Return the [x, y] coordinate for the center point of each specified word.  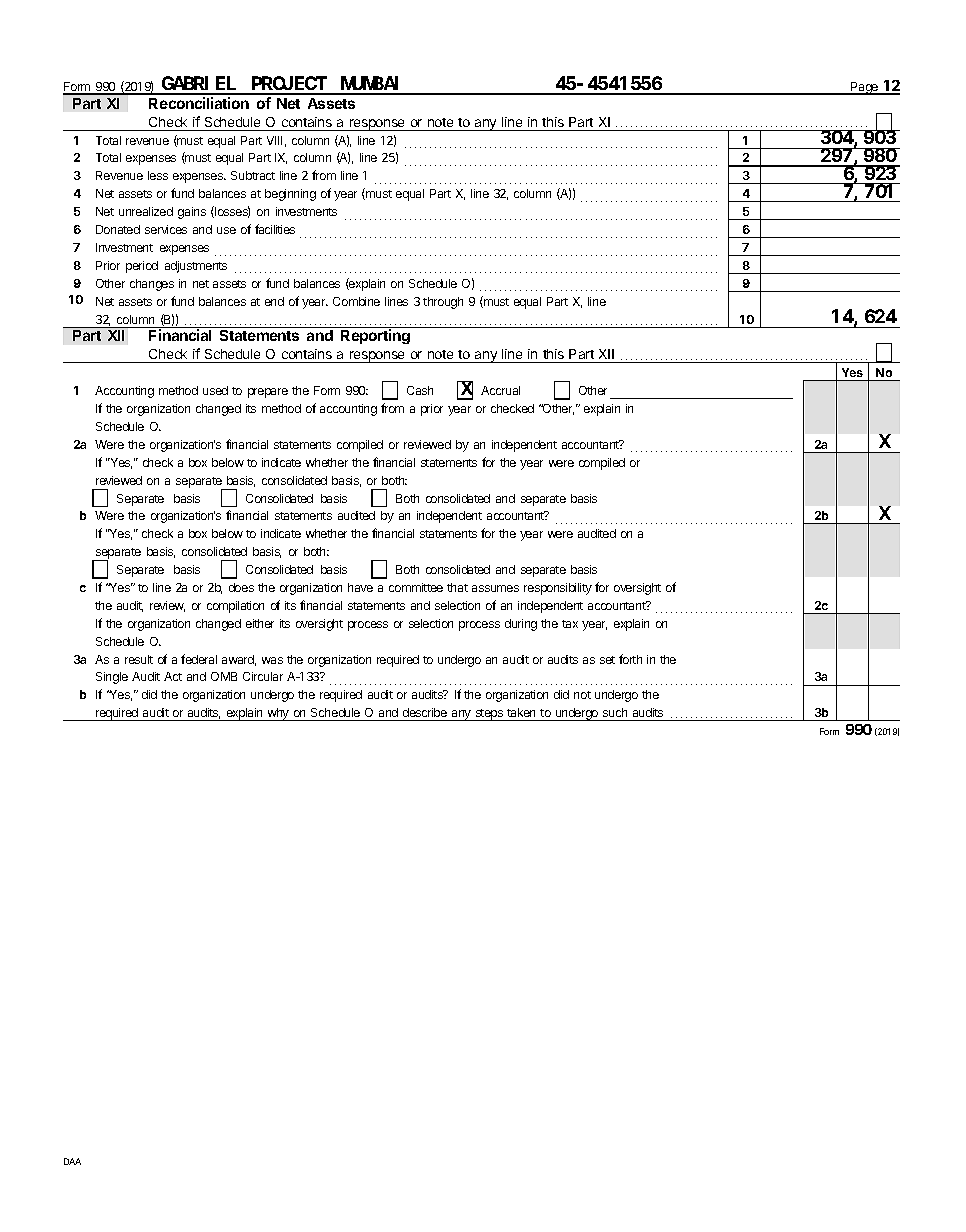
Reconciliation [199, 103]
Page [865, 88]
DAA [72, 1161]
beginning [290, 195]
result [139, 659]
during [521, 625]
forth [630, 659]
